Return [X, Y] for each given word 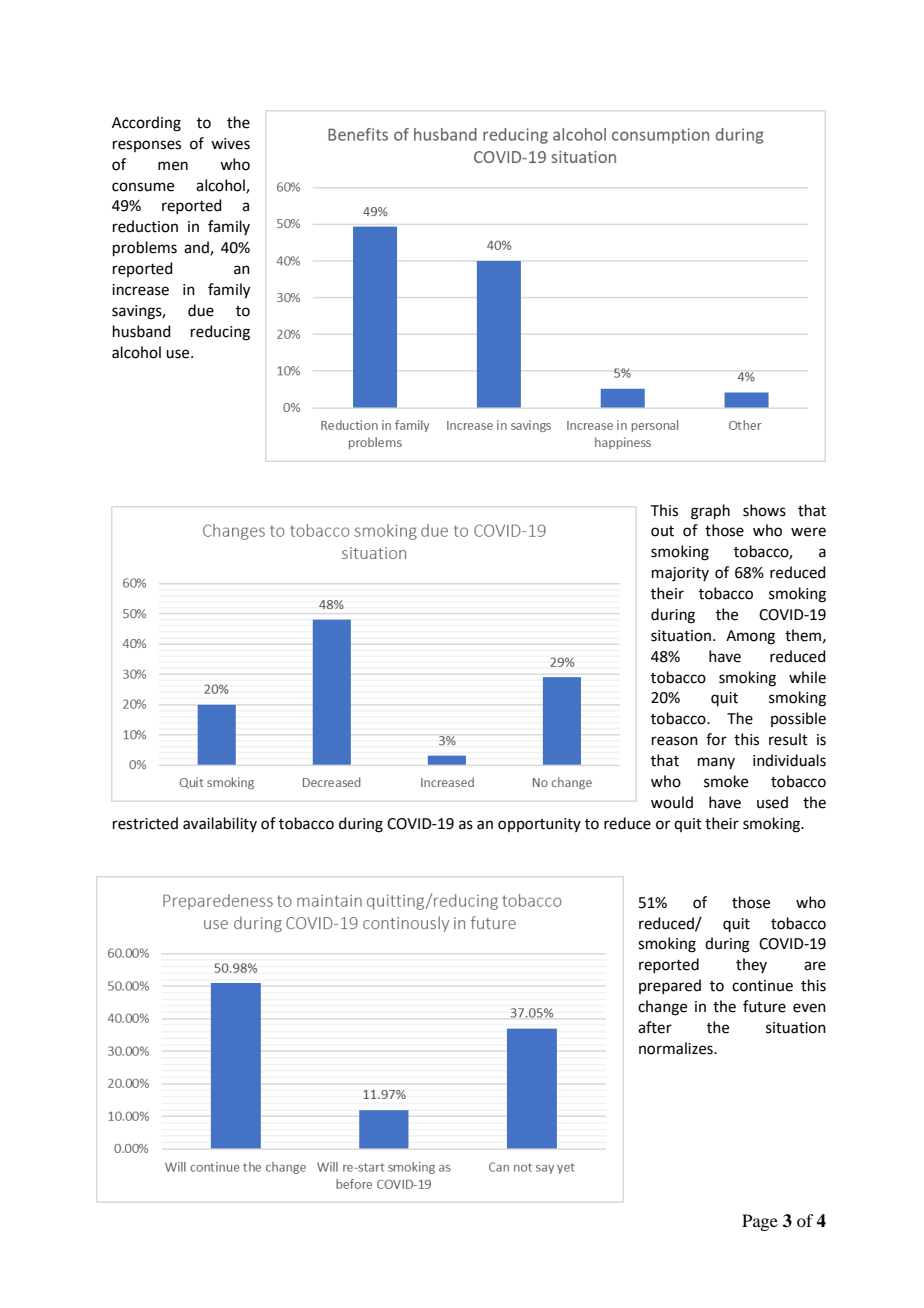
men [173, 166]
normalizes [677, 1048]
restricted [145, 823]
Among [750, 637]
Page [760, 1222]
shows [764, 510]
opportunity [539, 825]
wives [230, 144]
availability [220, 824]
